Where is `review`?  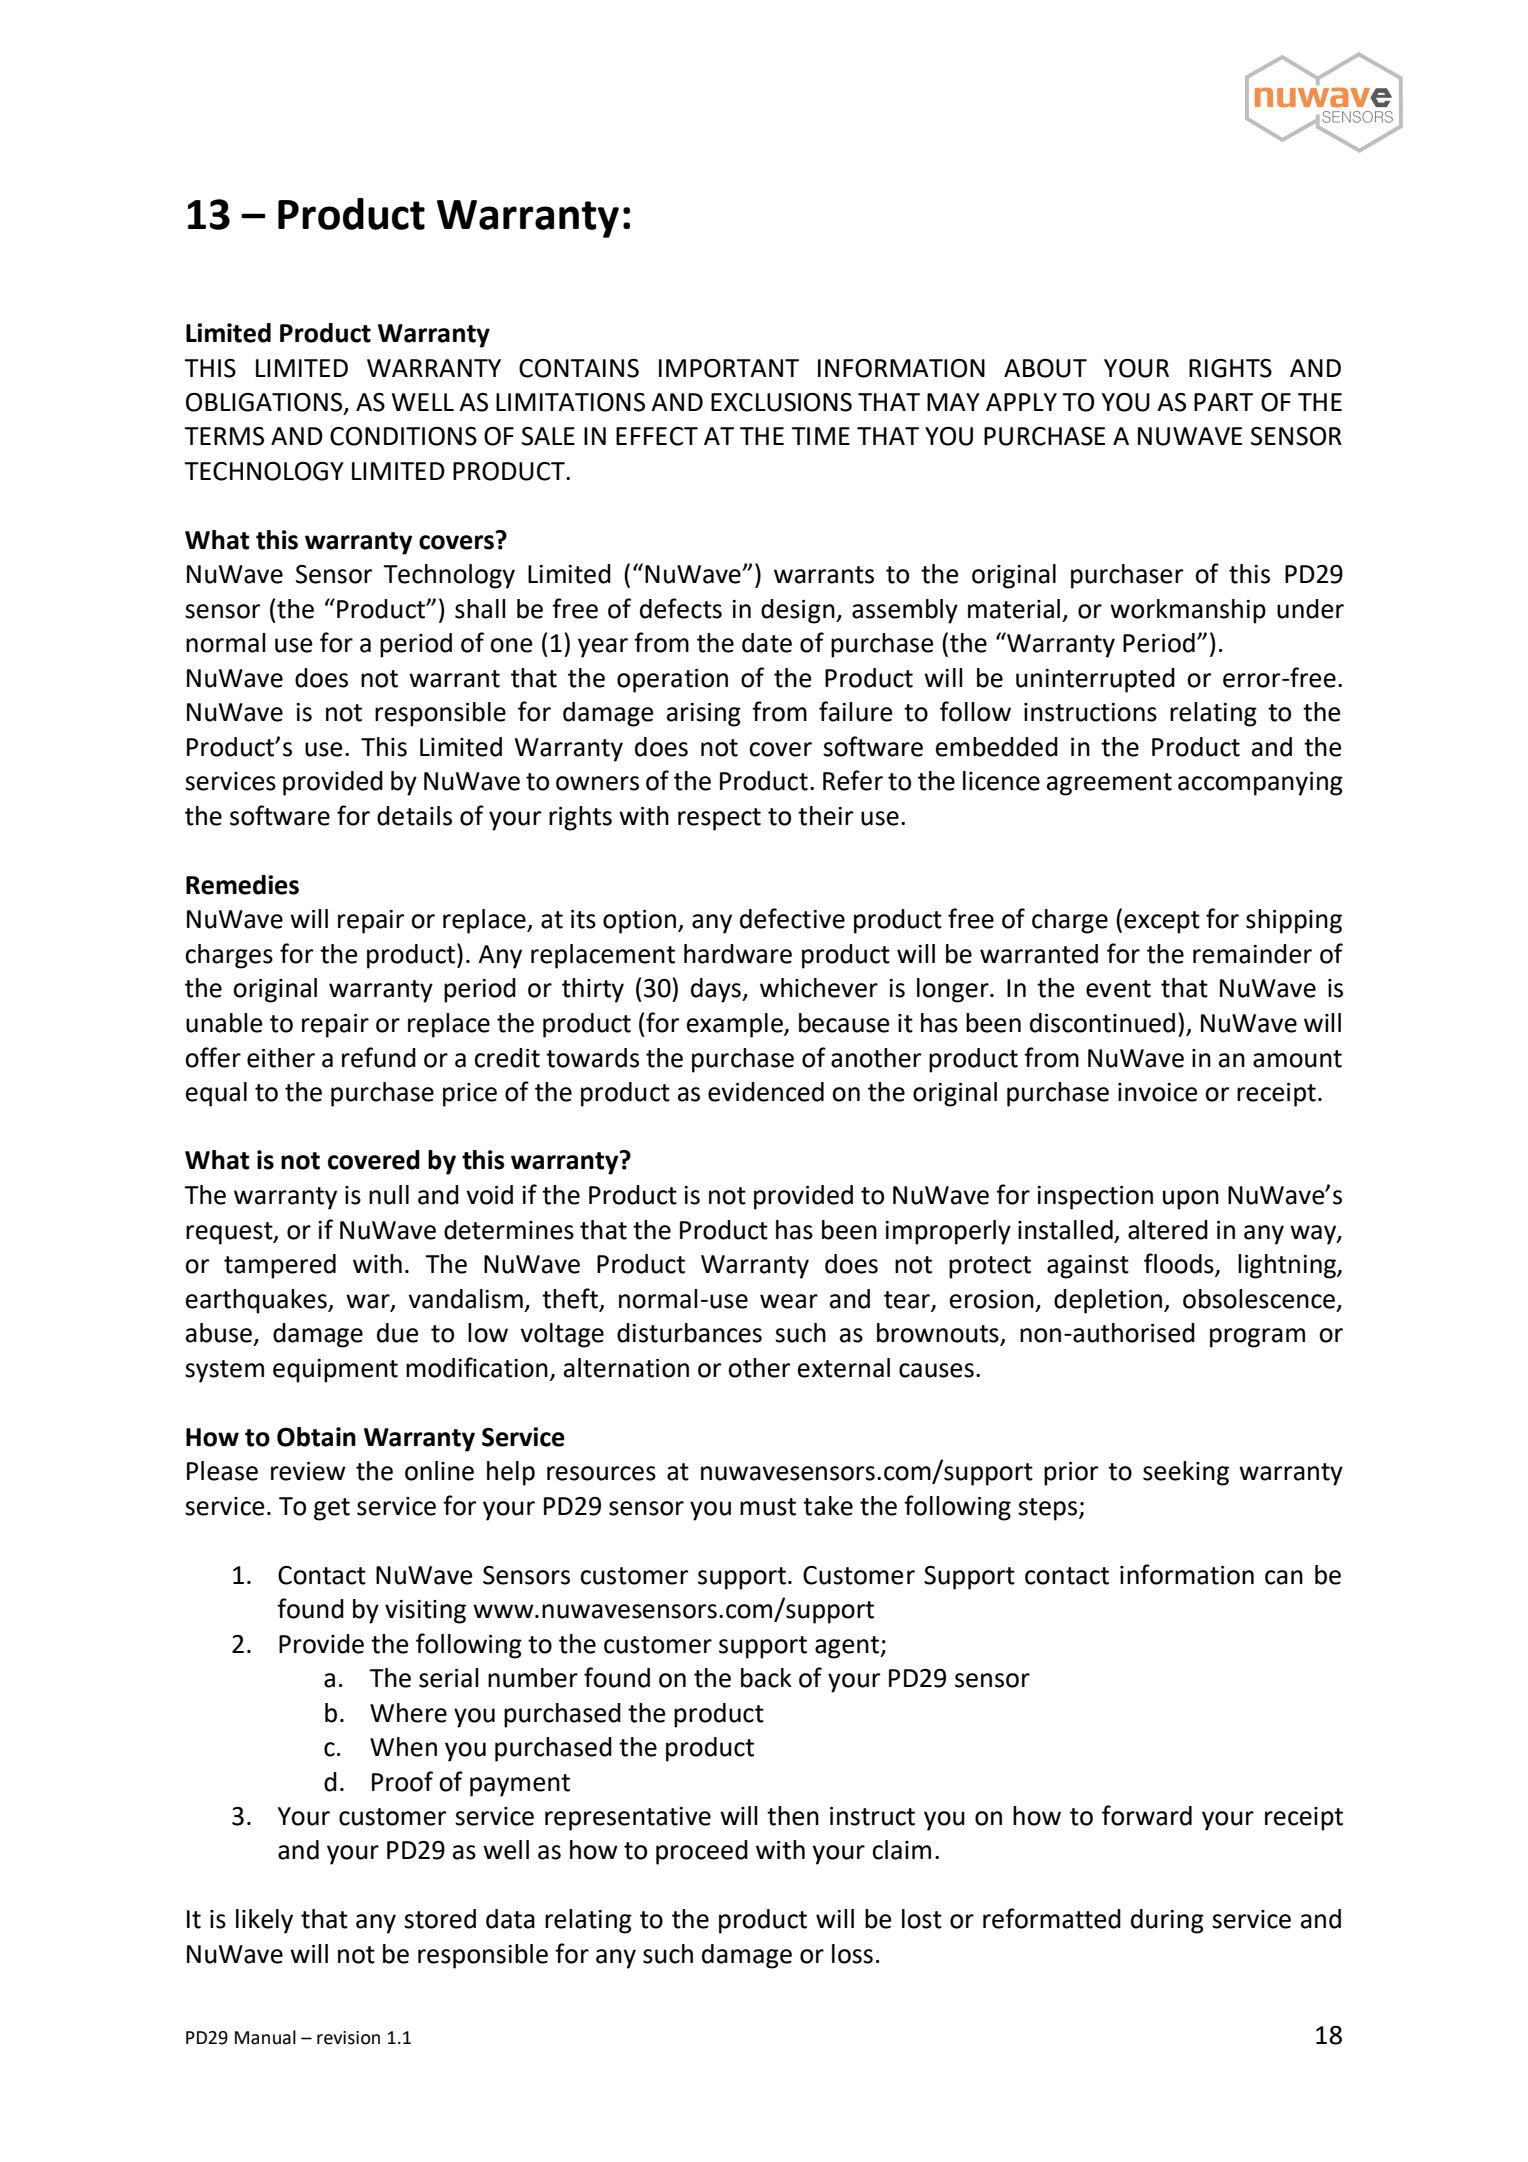 review is located at coordinates (308, 1471).
